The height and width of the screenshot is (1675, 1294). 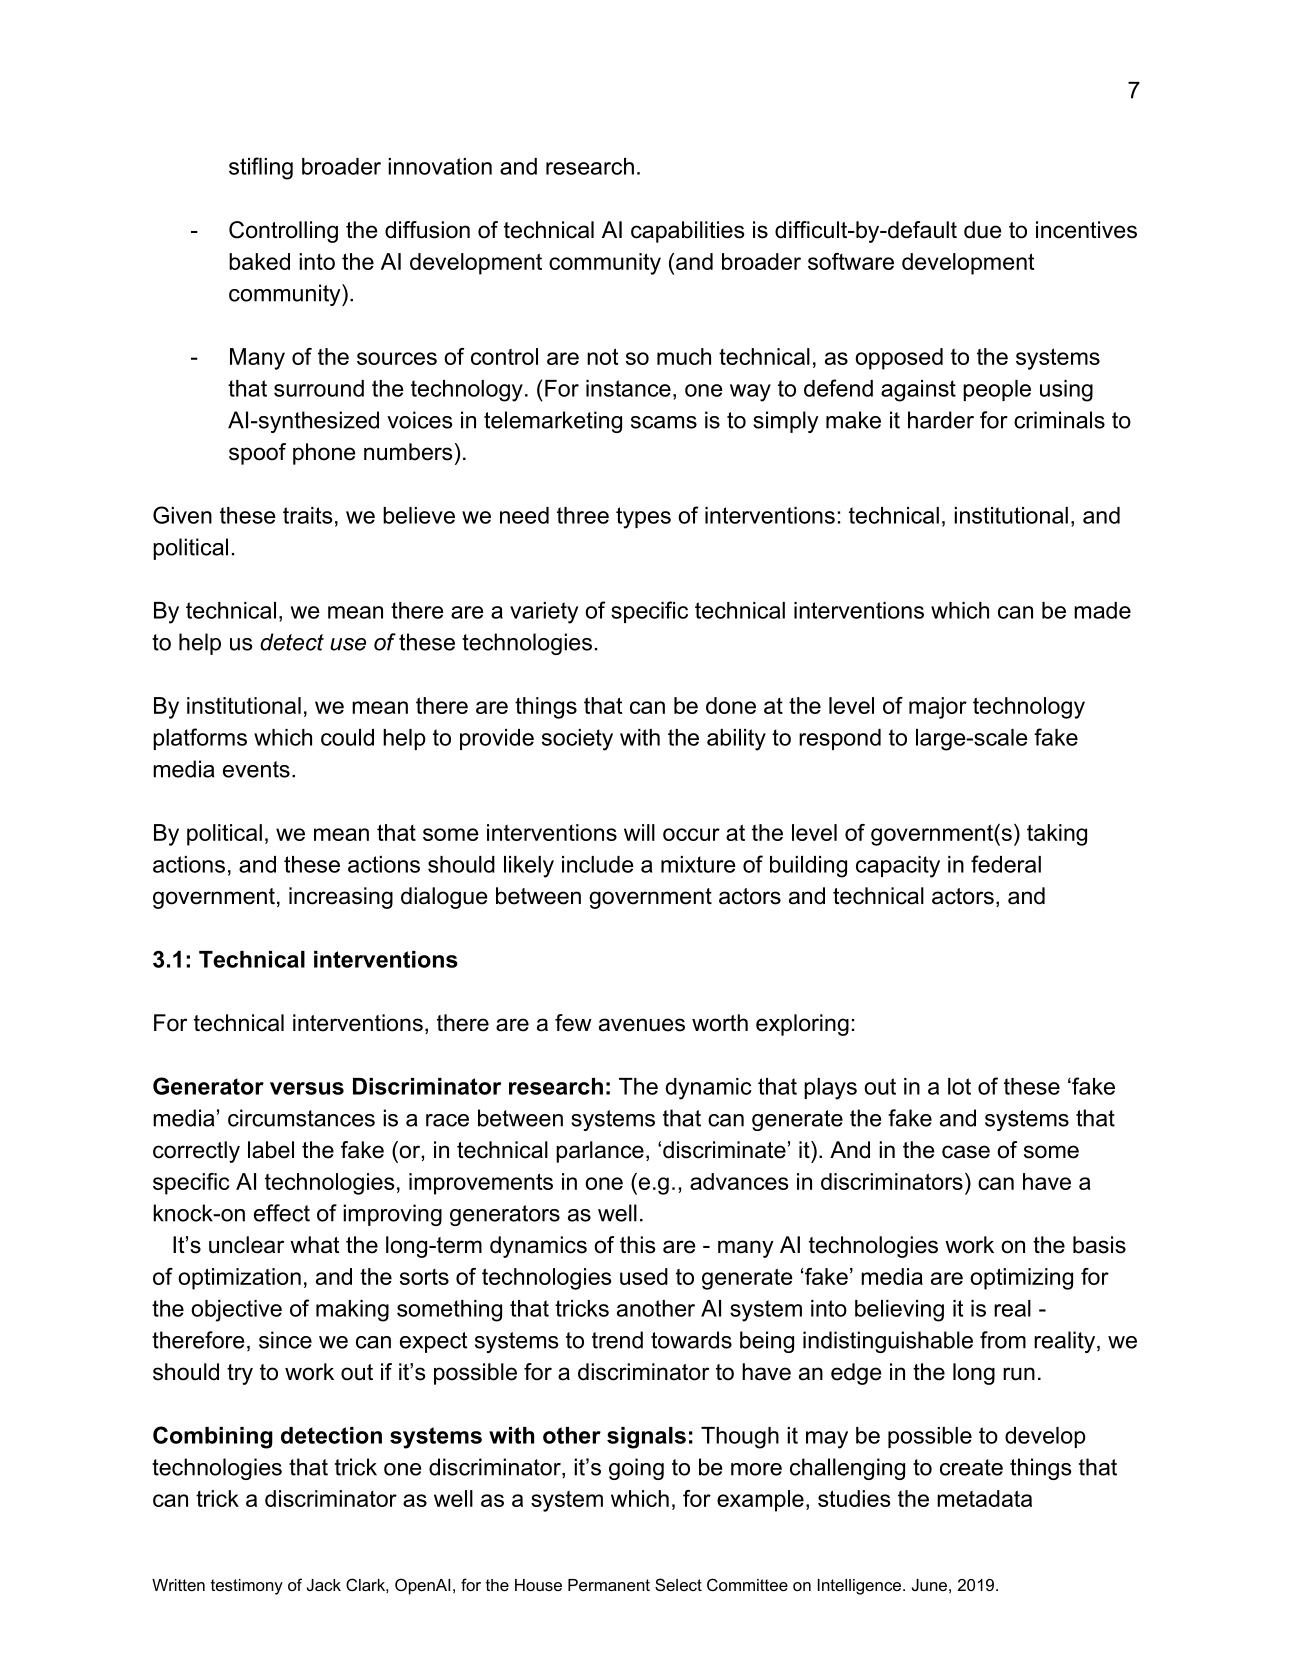 What do you see at coordinates (347, 737) in the screenshot?
I see `could` at bounding box center [347, 737].
